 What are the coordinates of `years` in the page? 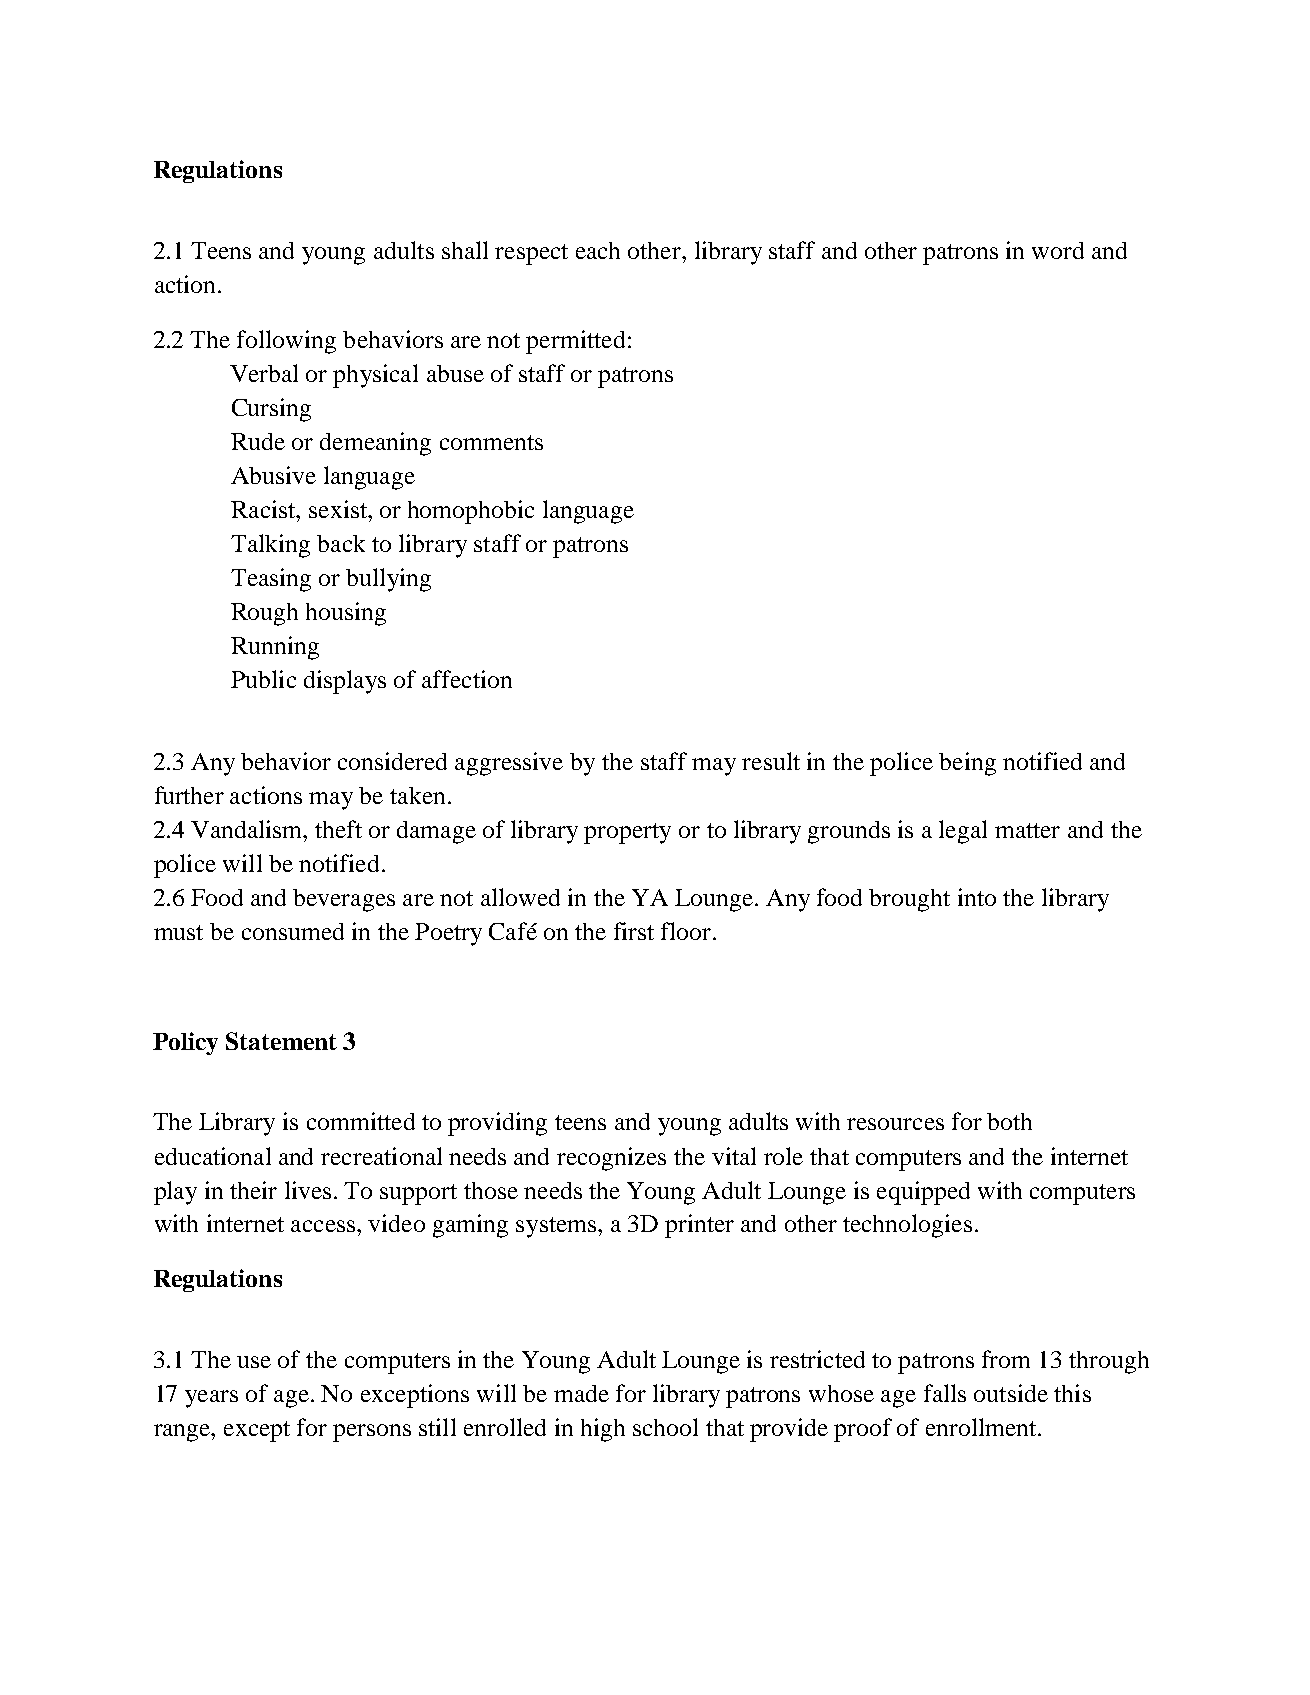 It's located at (211, 1399).
